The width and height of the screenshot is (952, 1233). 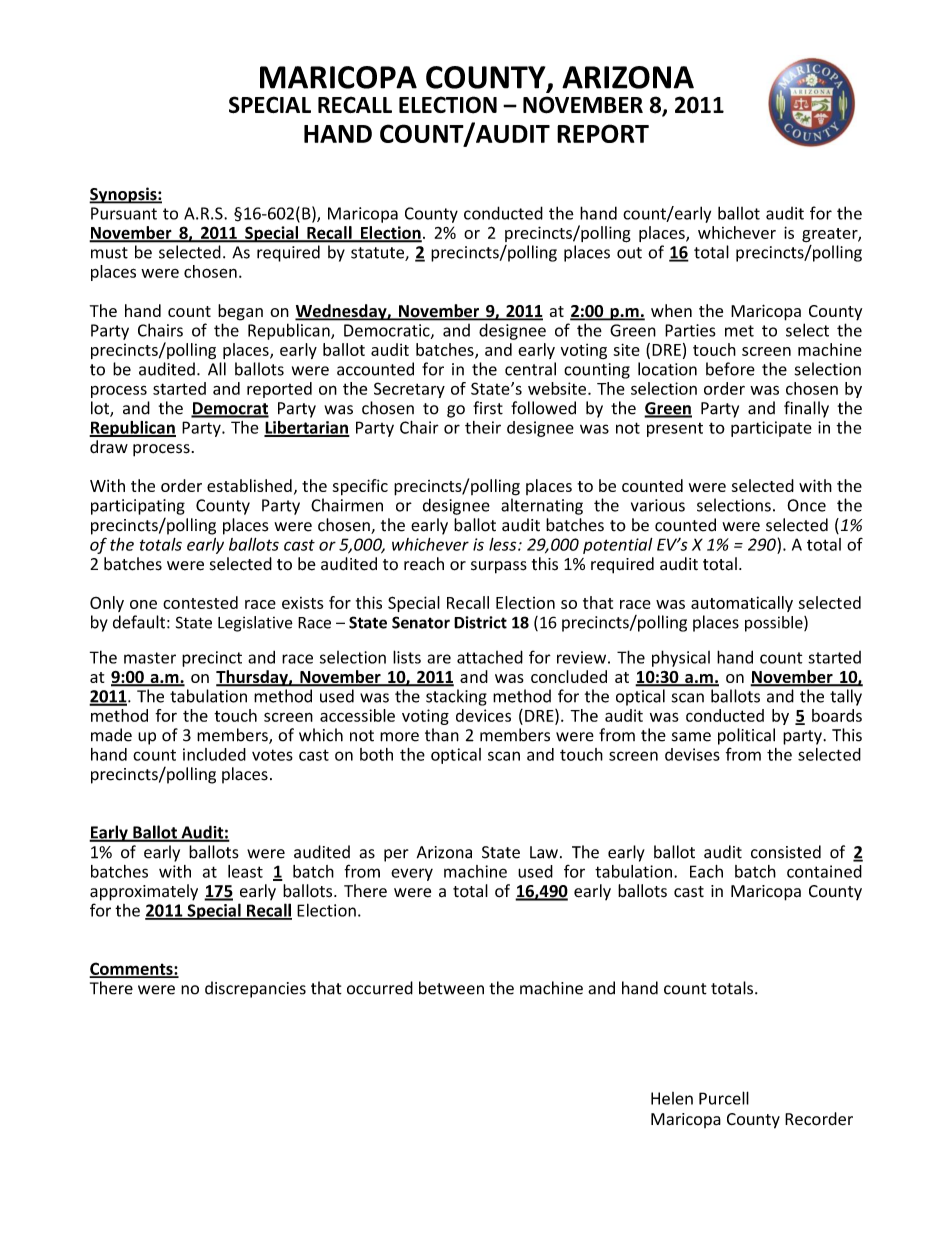 What do you see at coordinates (255, 989) in the screenshot?
I see `discrepancies` at bounding box center [255, 989].
